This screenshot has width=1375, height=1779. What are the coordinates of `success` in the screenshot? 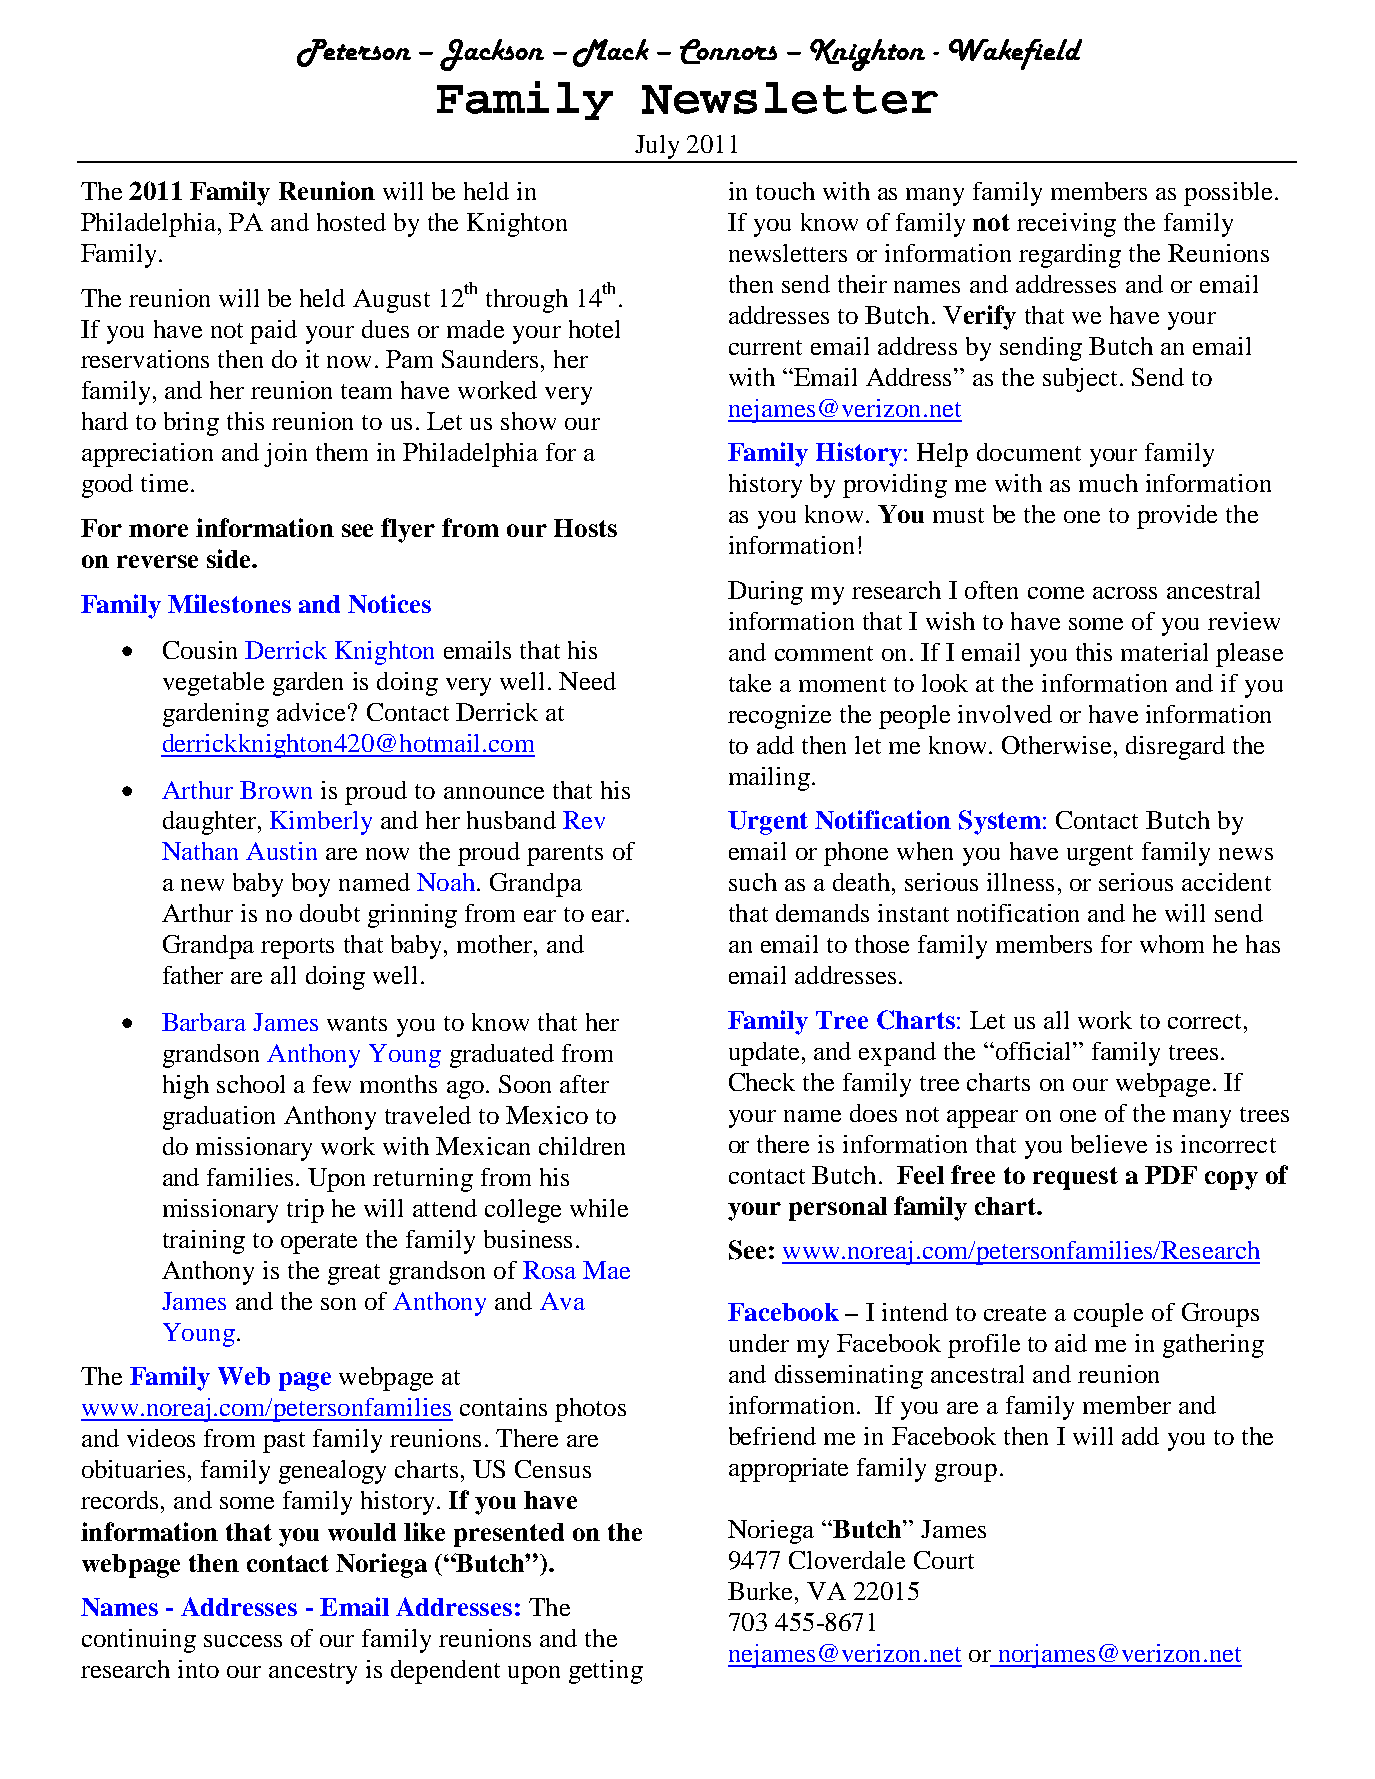 It's located at (243, 1641).
